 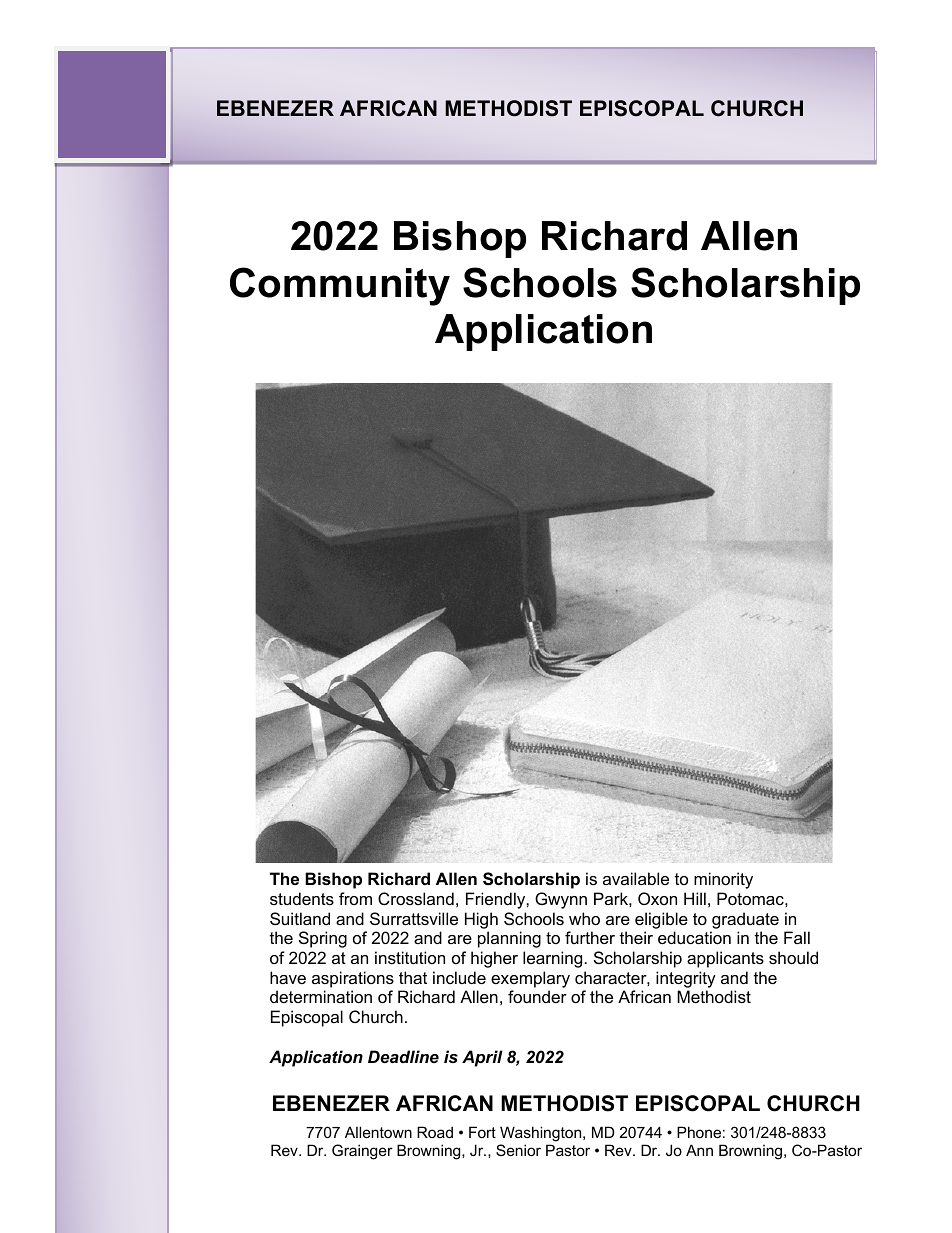 What do you see at coordinates (745, 920) in the screenshot?
I see `graduate` at bounding box center [745, 920].
